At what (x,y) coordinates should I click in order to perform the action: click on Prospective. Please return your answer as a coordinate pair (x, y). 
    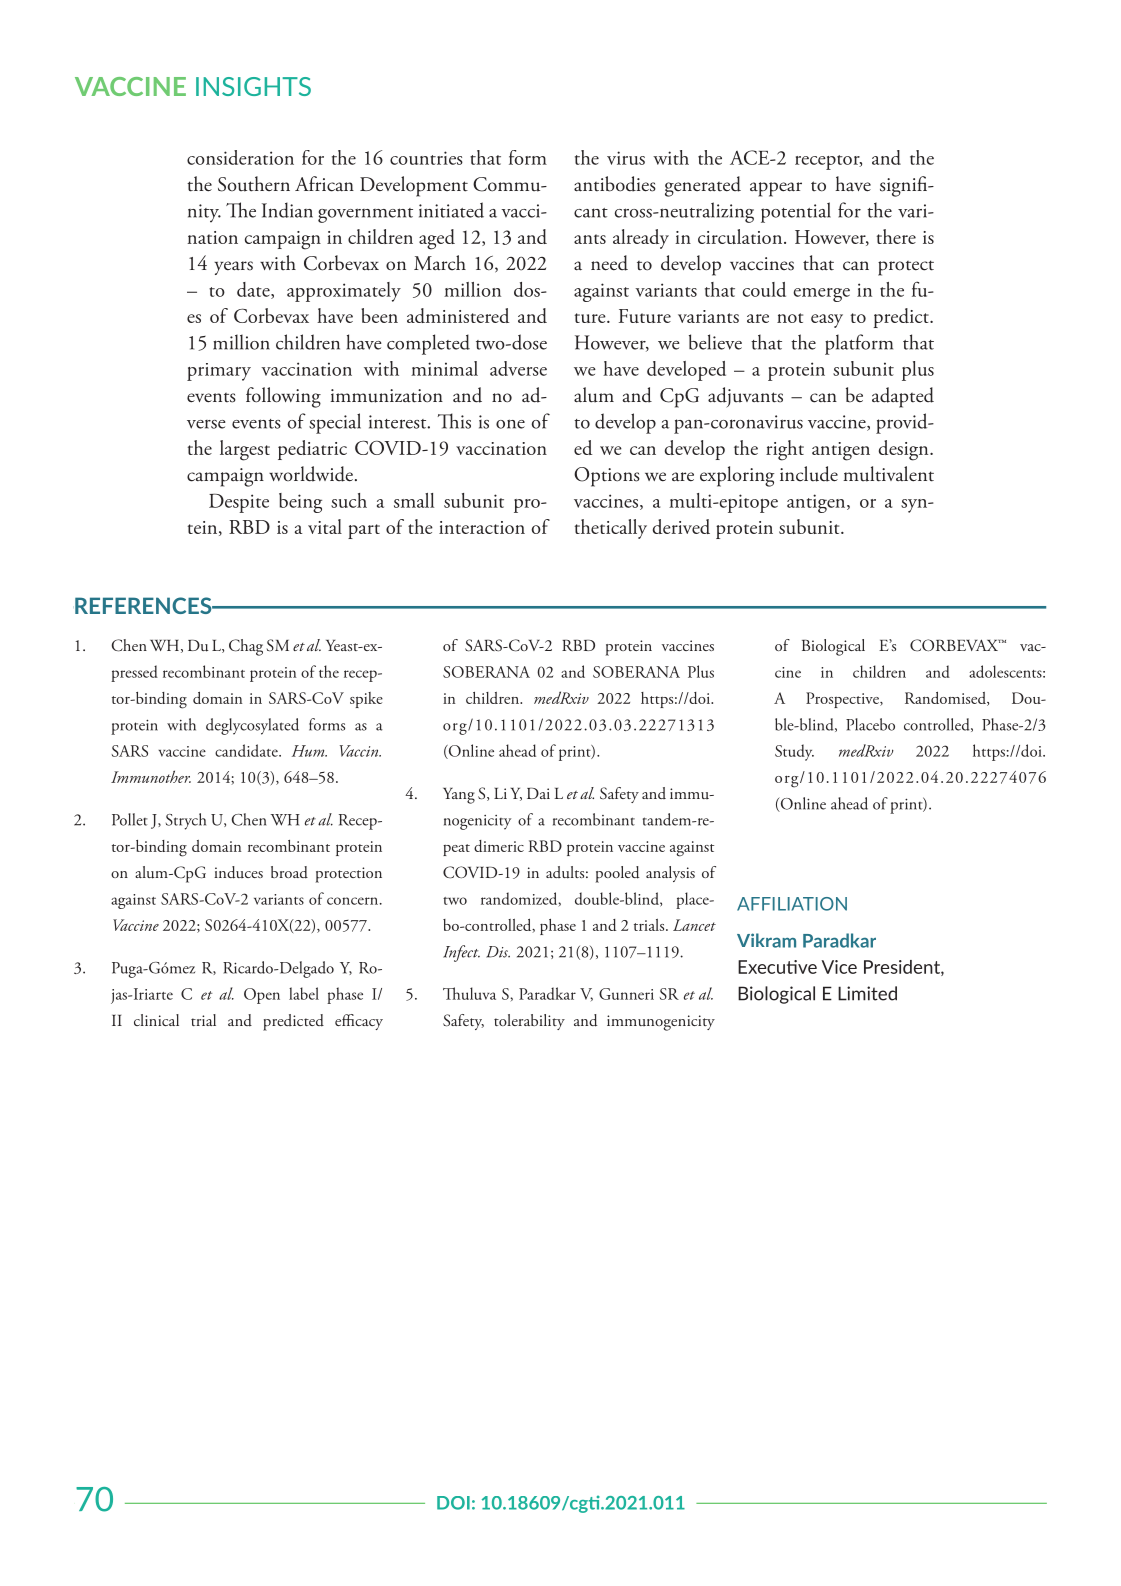
    Looking at the image, I should click on (843, 700).
